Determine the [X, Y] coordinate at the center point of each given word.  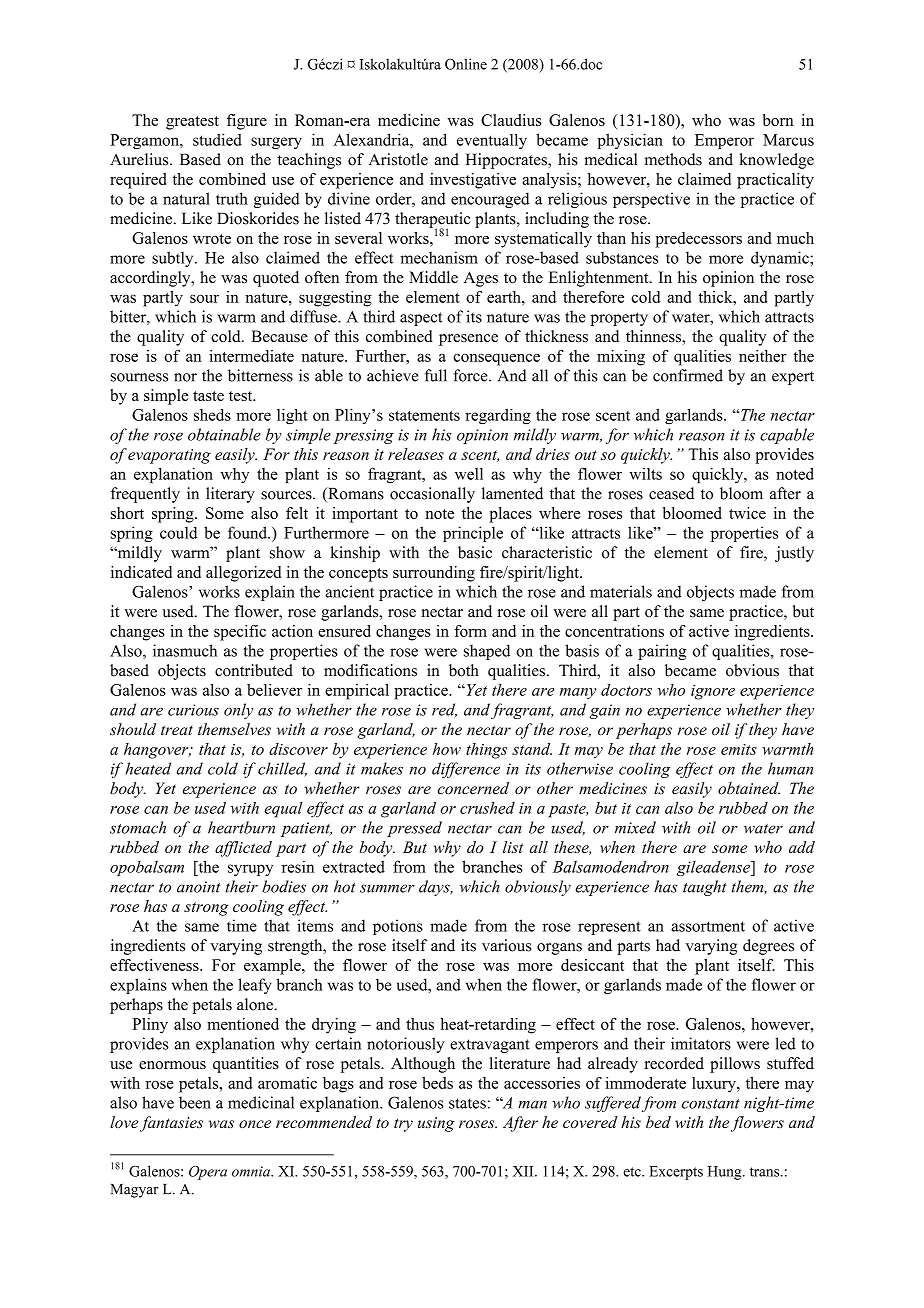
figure [247, 122]
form [470, 631]
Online [466, 64]
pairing [662, 652]
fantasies [171, 1124]
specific [240, 633]
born [778, 120]
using [436, 1124]
